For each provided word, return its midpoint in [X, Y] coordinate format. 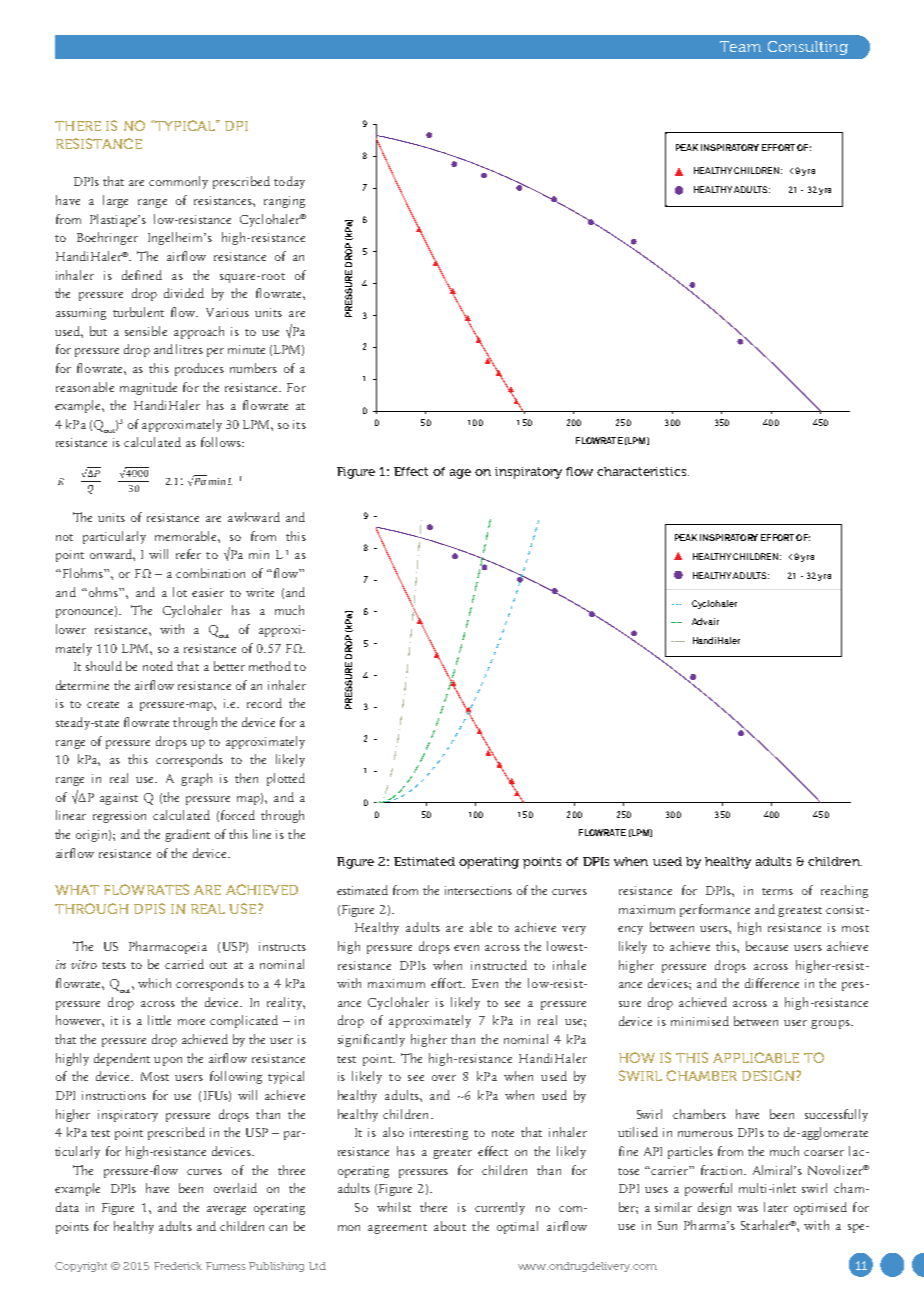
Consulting [808, 48]
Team [740, 46]
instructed [499, 965]
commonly [178, 182]
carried [184, 964]
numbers [253, 368]
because [767, 946]
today [289, 182]
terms [777, 891]
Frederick [178, 1266]
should [104, 666]
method [270, 666]
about [450, 1226]
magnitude [148, 388]
